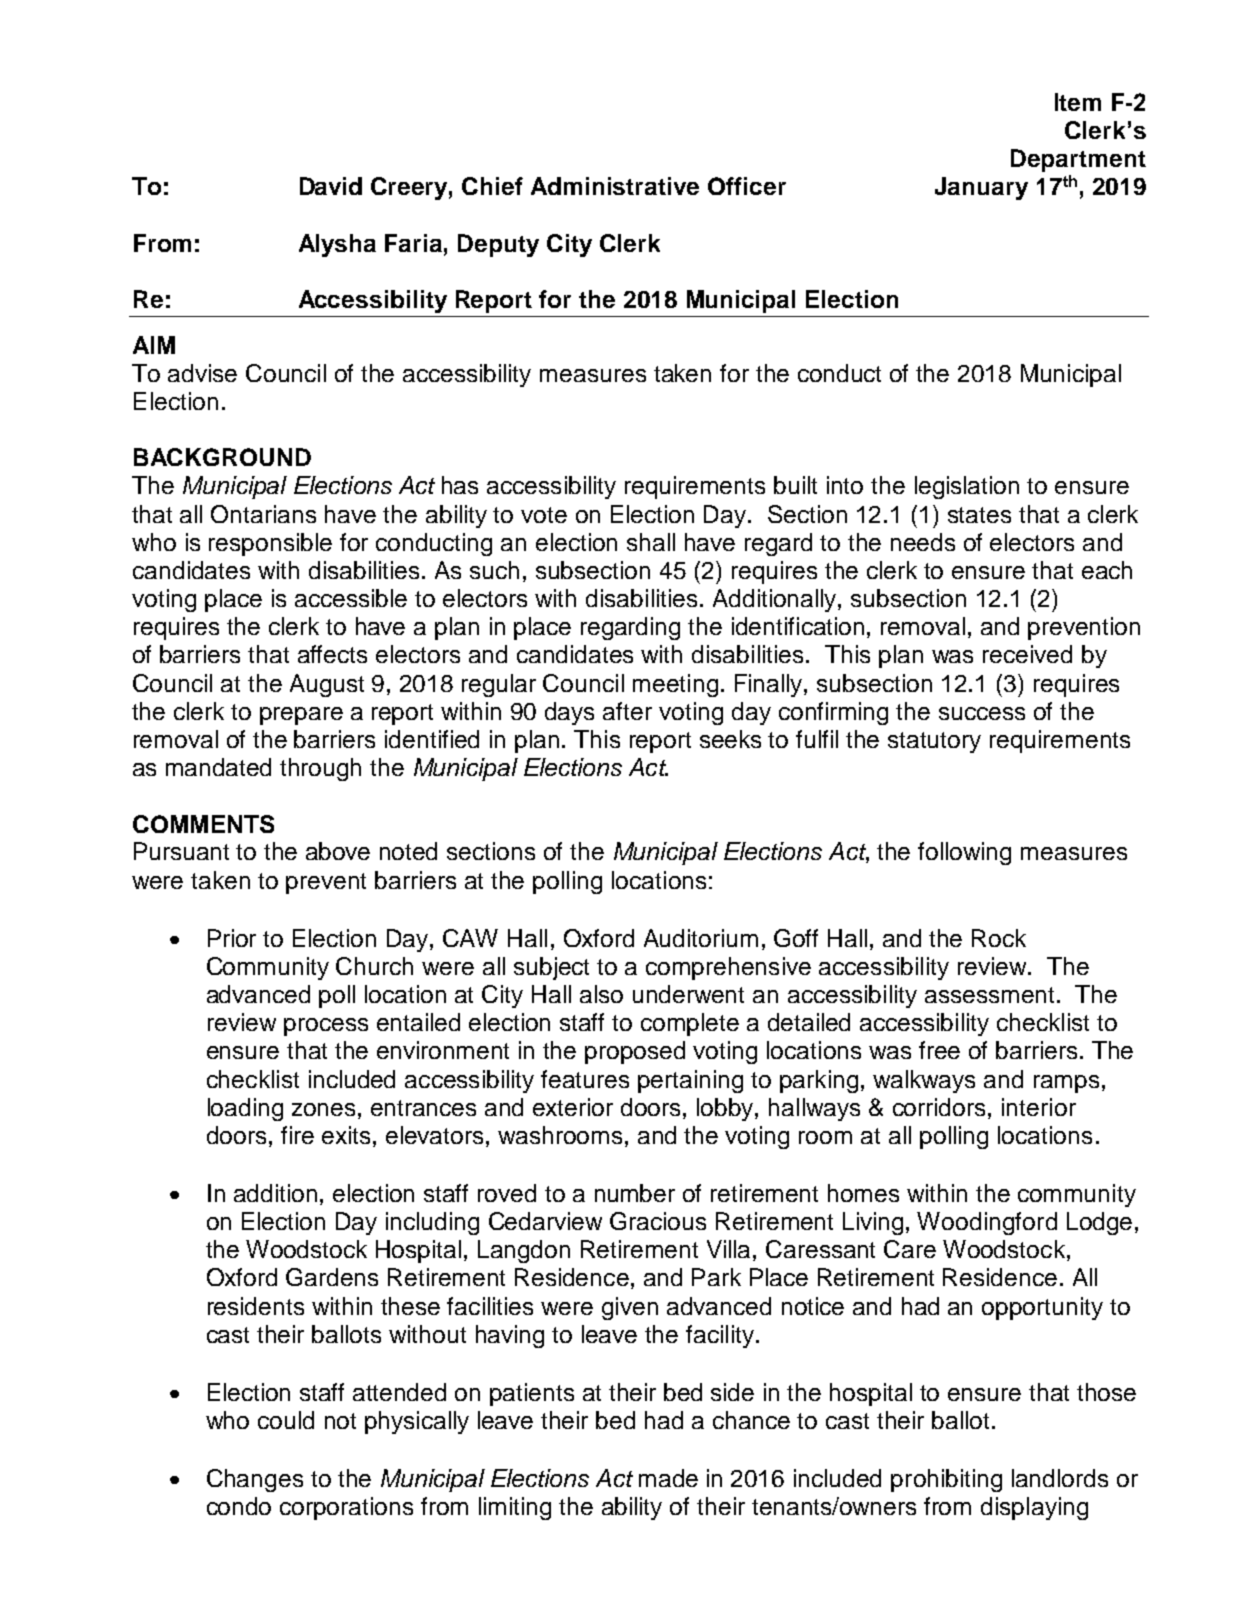 This screenshot has height=1617, width=1249. What do you see at coordinates (989, 995) in the screenshot?
I see `assessment` at bounding box center [989, 995].
